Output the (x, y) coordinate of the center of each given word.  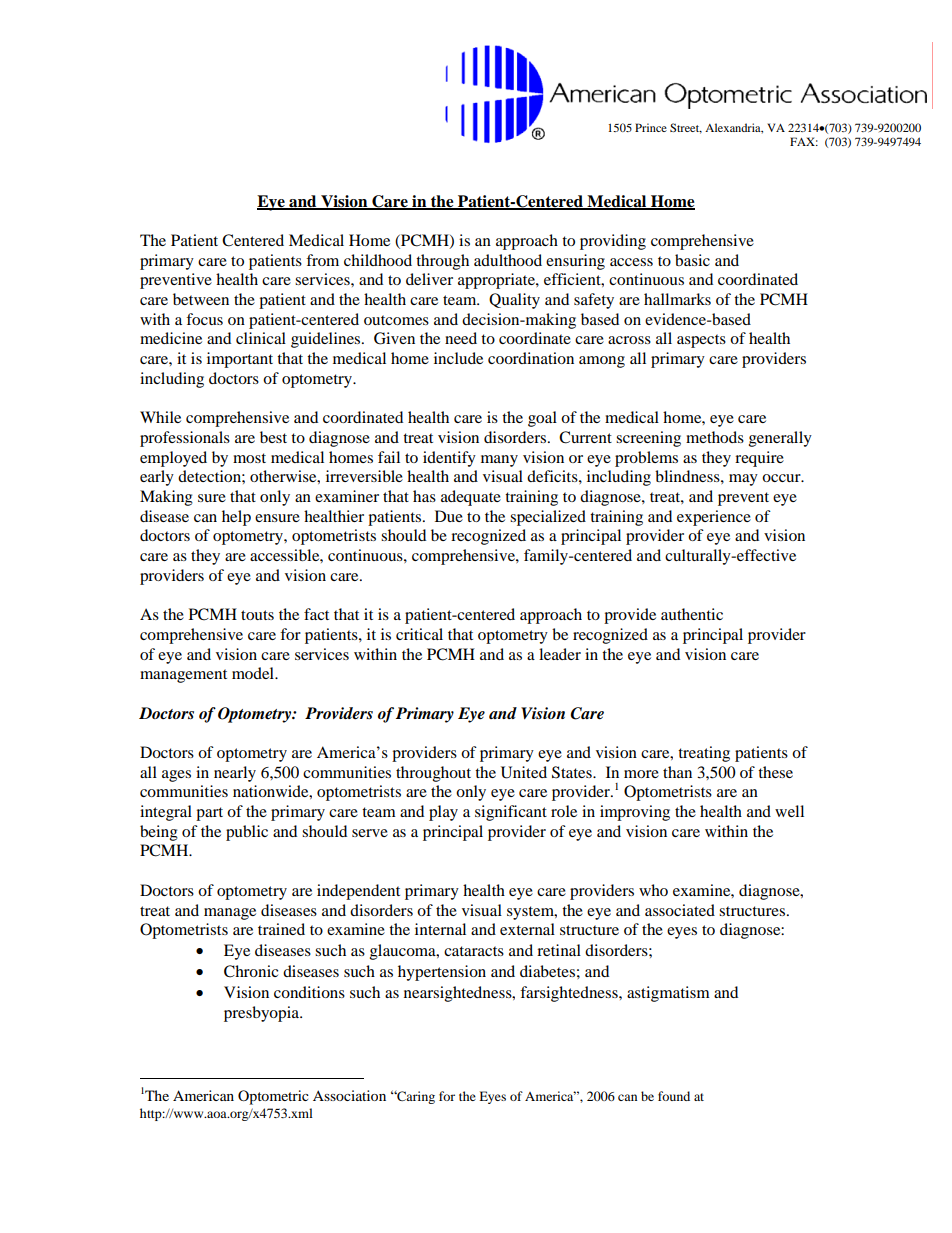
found (674, 1096)
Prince (651, 127)
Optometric (273, 1097)
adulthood (508, 260)
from (322, 260)
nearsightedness (459, 994)
